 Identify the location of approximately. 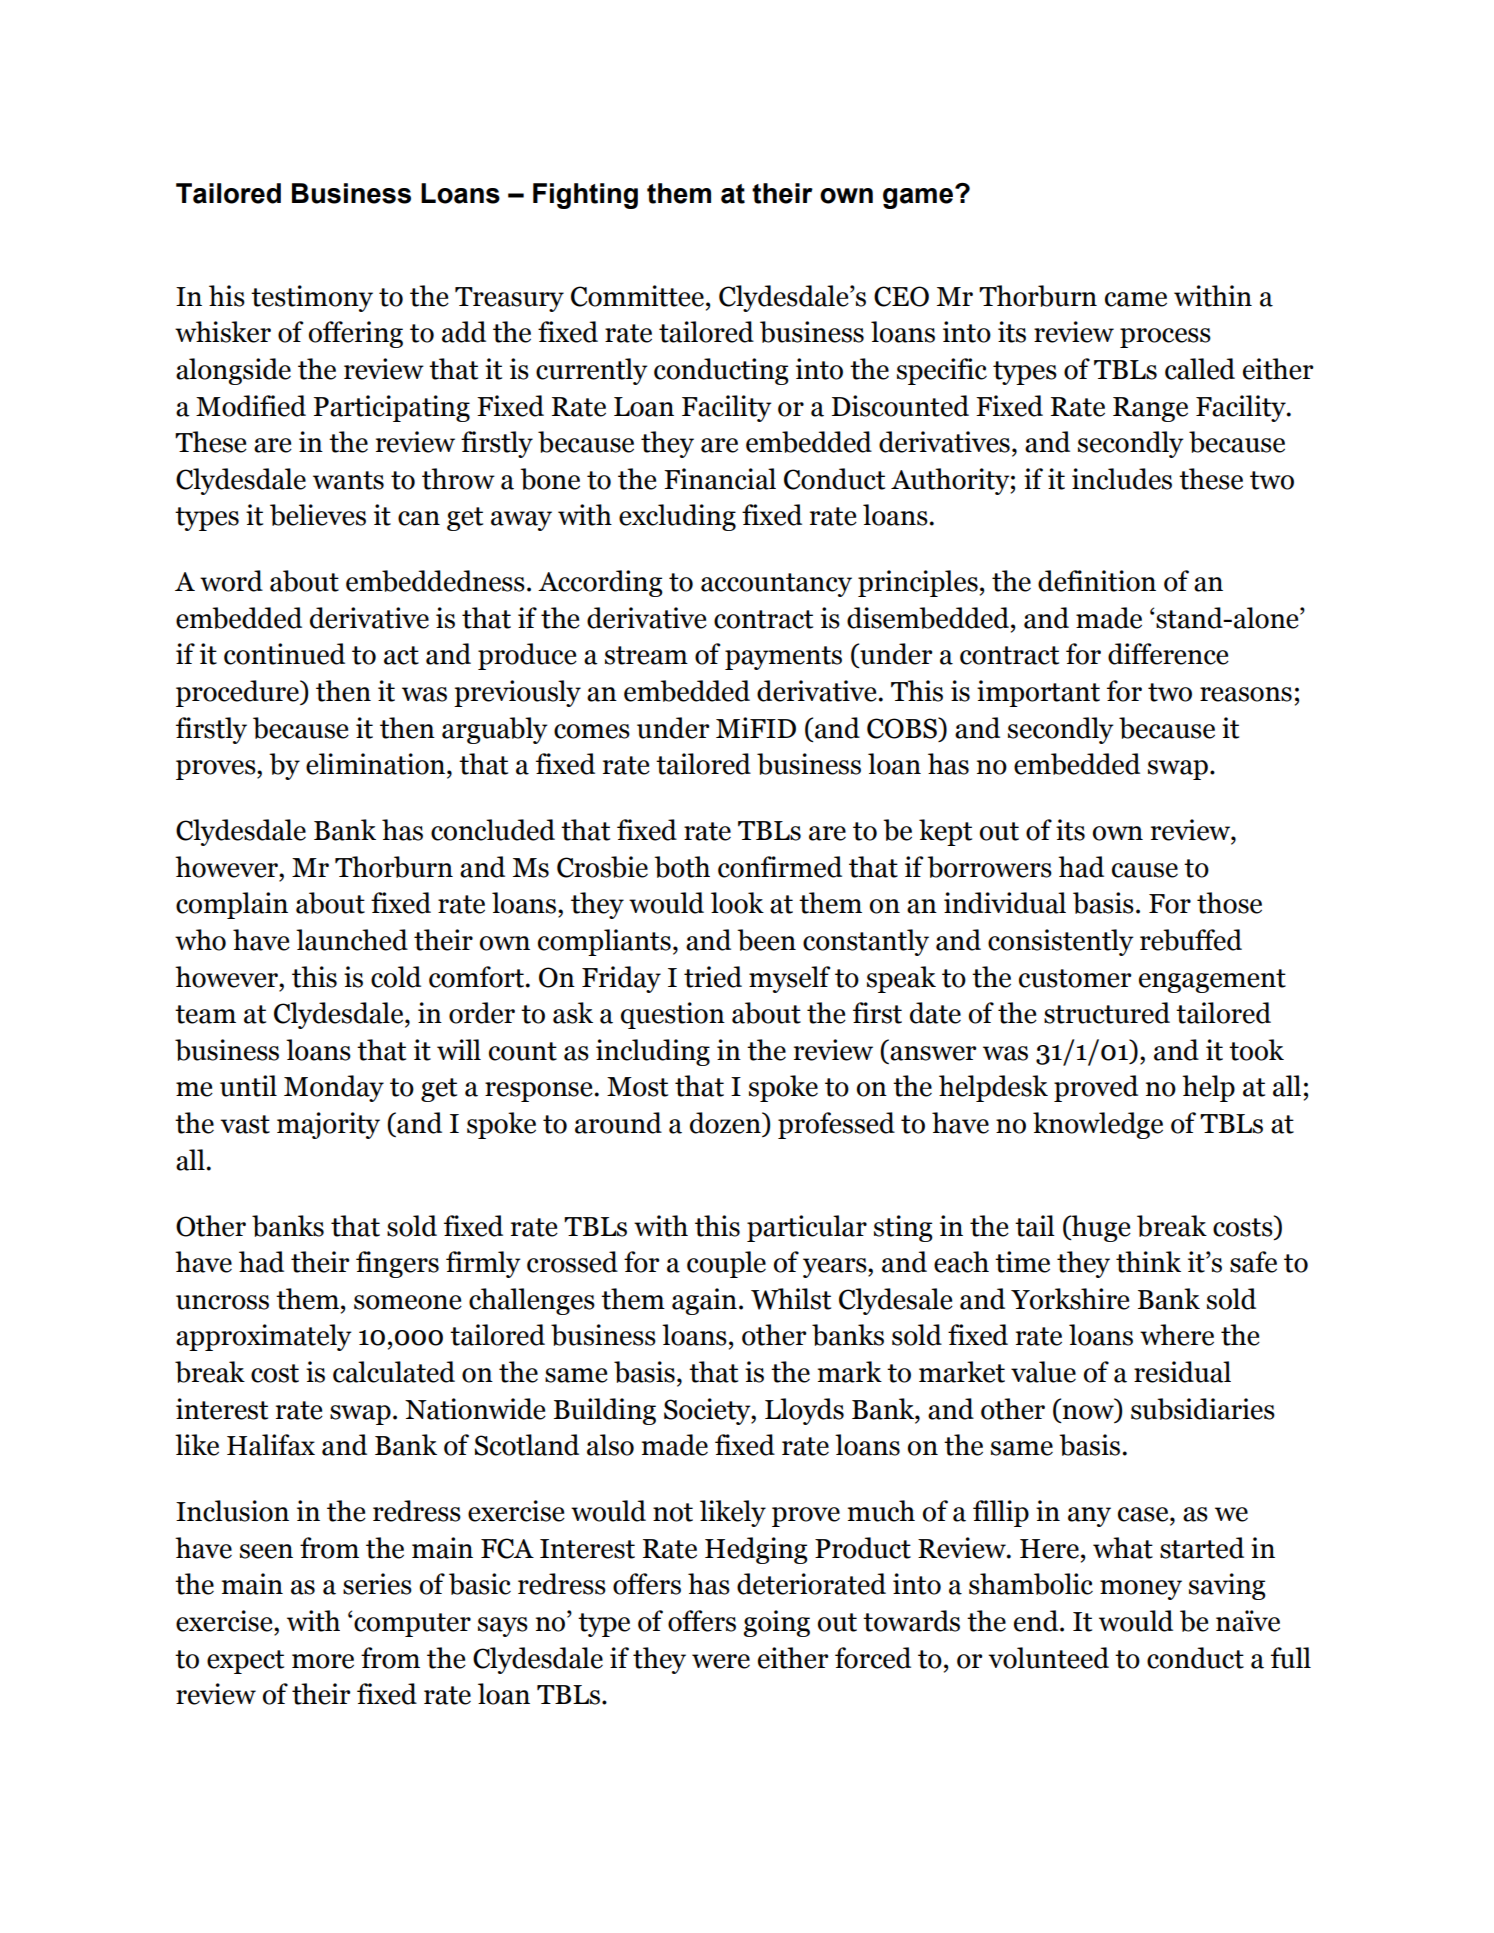
(264, 1337).
